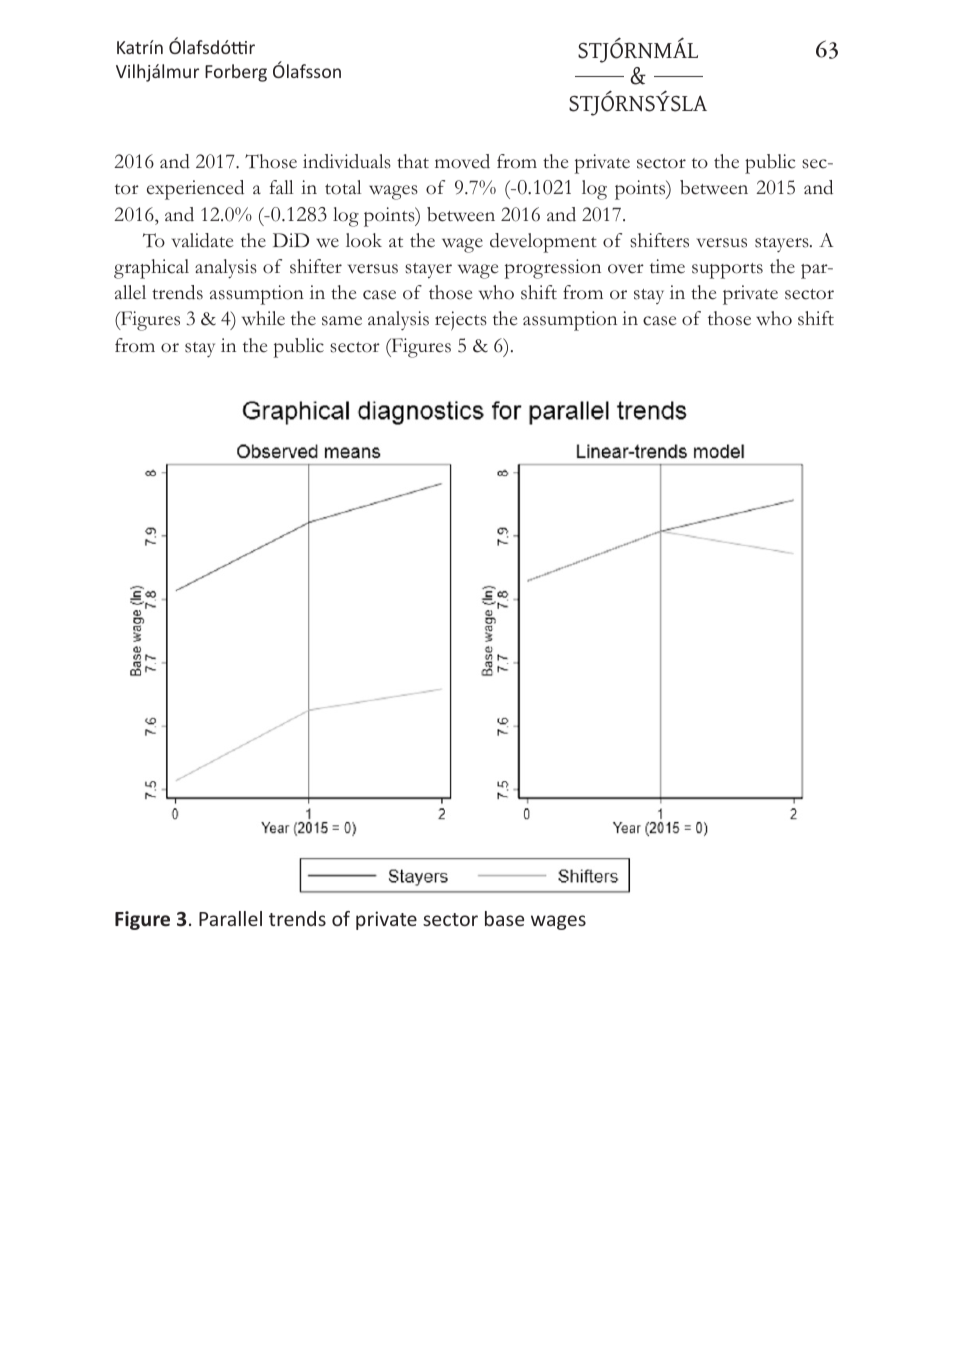 The width and height of the screenshot is (971, 1371). What do you see at coordinates (263, 318) in the screenshot?
I see `while` at bounding box center [263, 318].
